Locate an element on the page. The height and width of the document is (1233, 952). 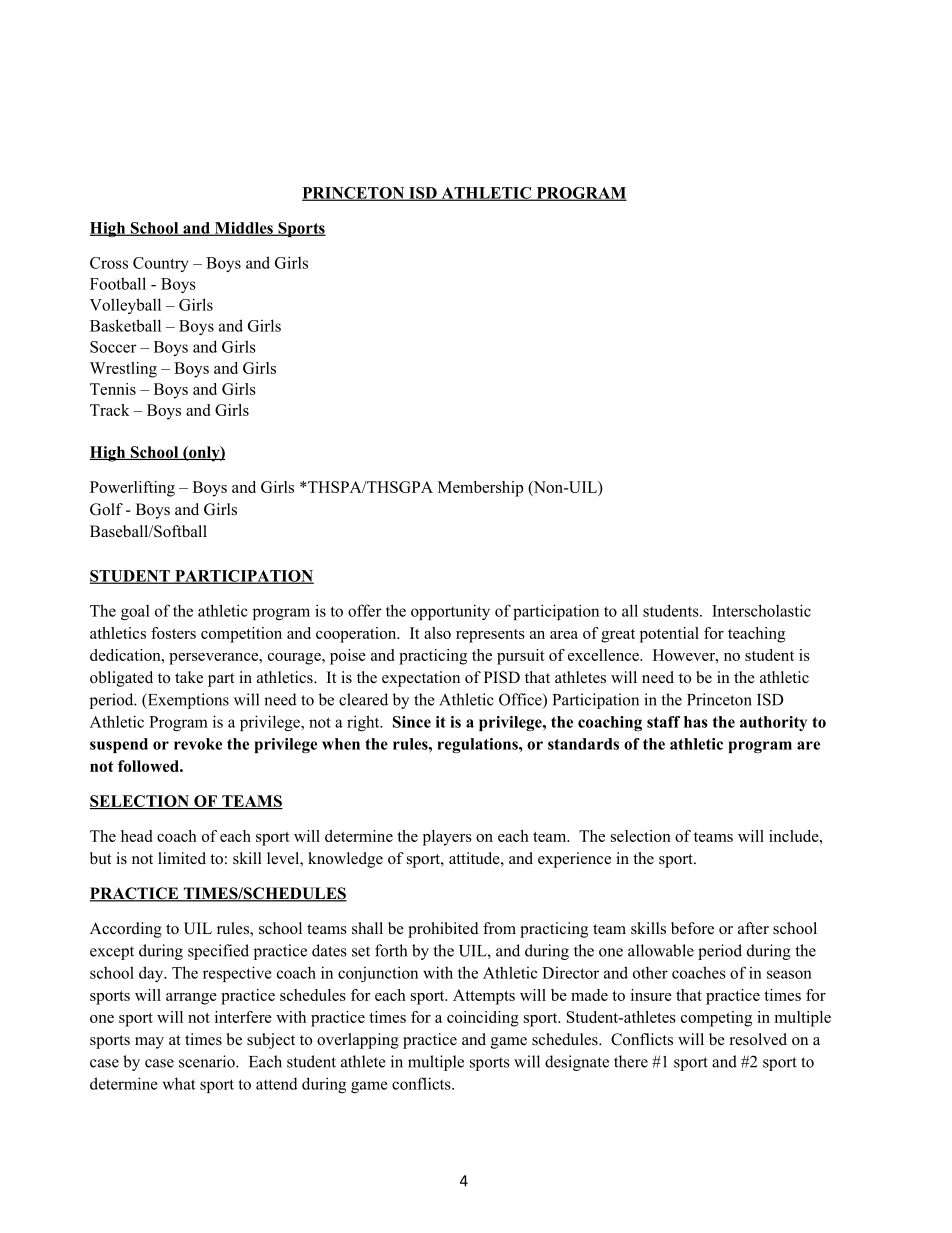
great is located at coordinates (618, 636).
